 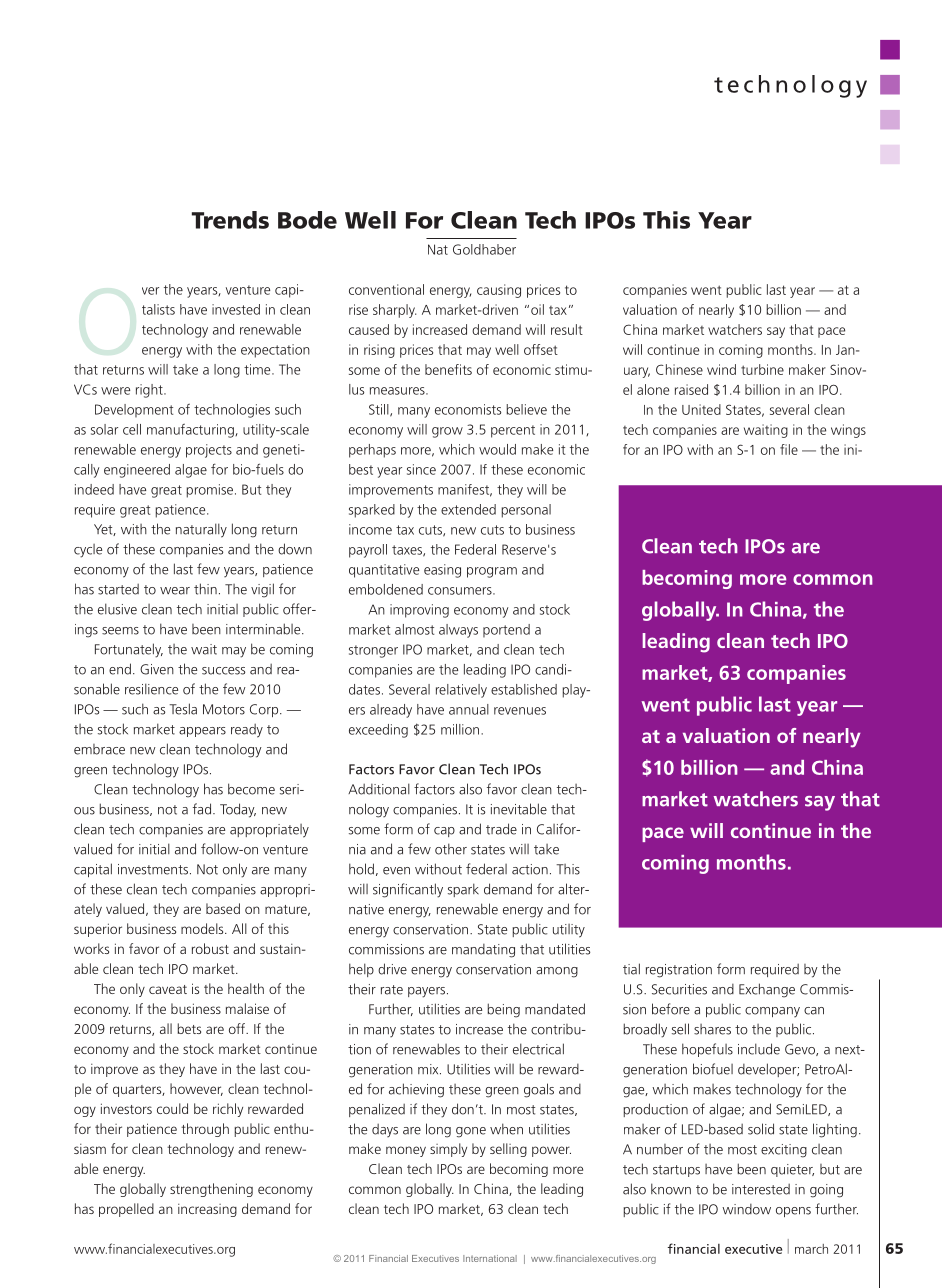 What do you see at coordinates (761, 1189) in the screenshot?
I see `interested` at bounding box center [761, 1189].
